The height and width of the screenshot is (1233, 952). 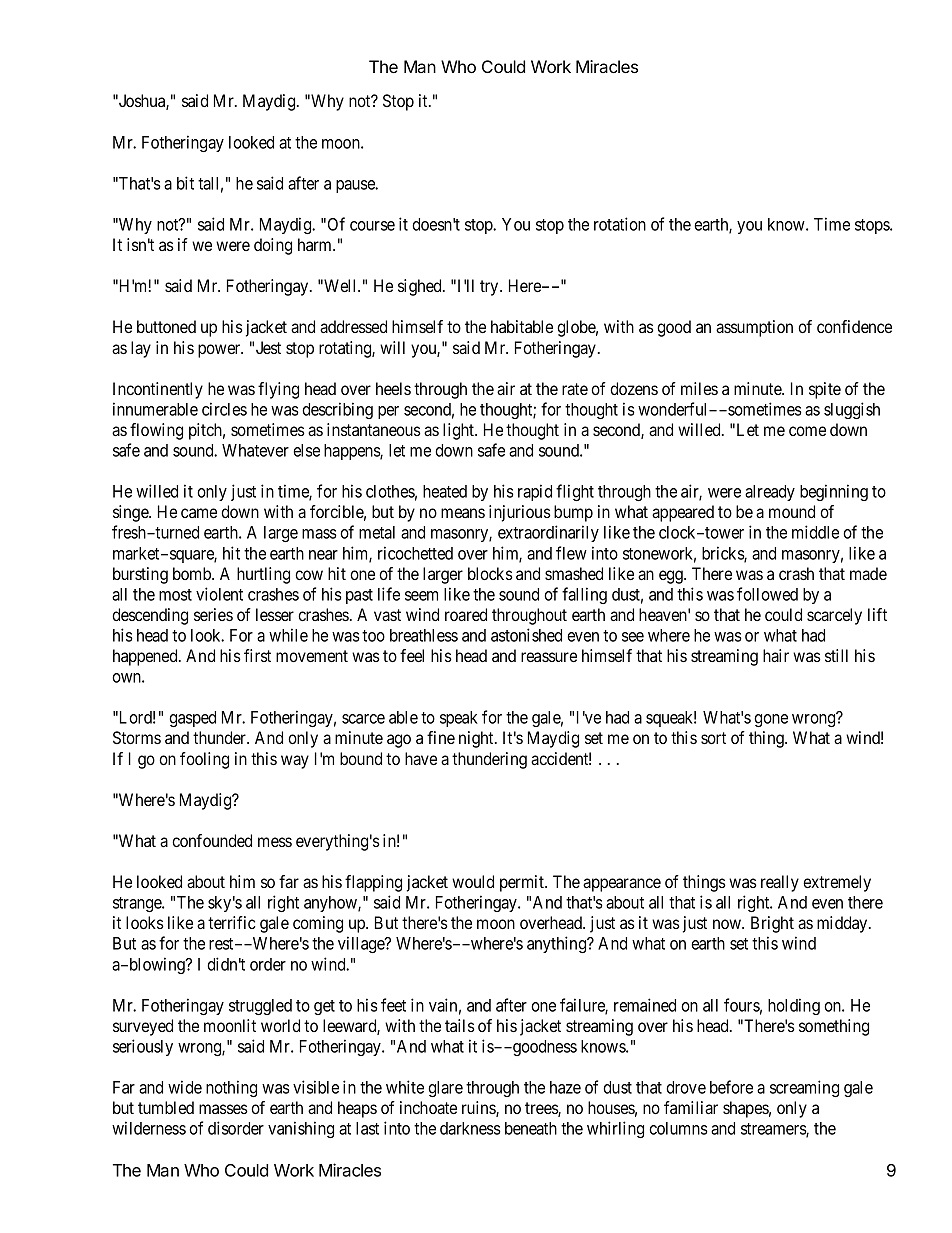 What do you see at coordinates (535, 492) in the screenshot?
I see `rapid` at bounding box center [535, 492].
